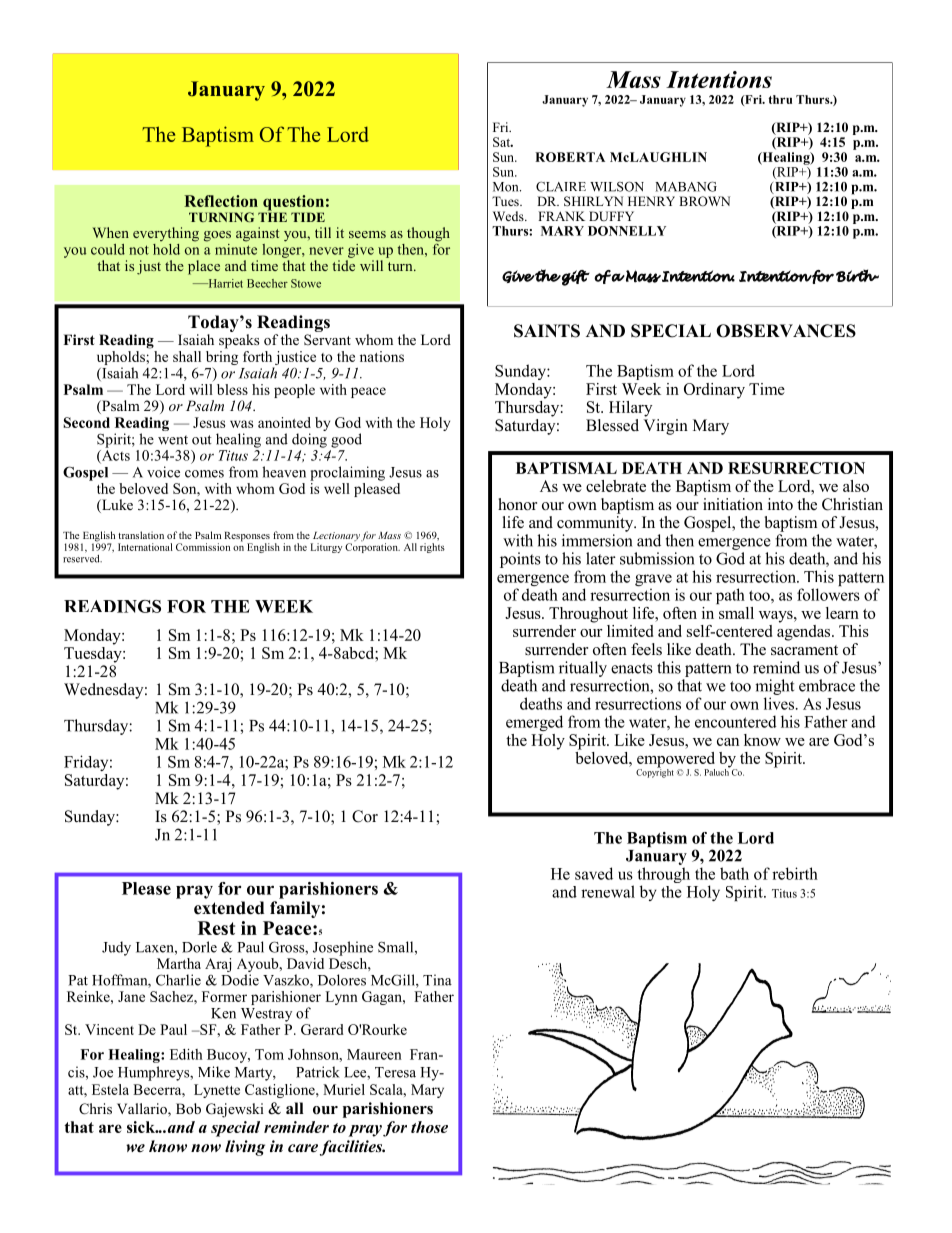 The width and height of the image is (952, 1233). What do you see at coordinates (520, 560) in the image?
I see `points` at bounding box center [520, 560].
